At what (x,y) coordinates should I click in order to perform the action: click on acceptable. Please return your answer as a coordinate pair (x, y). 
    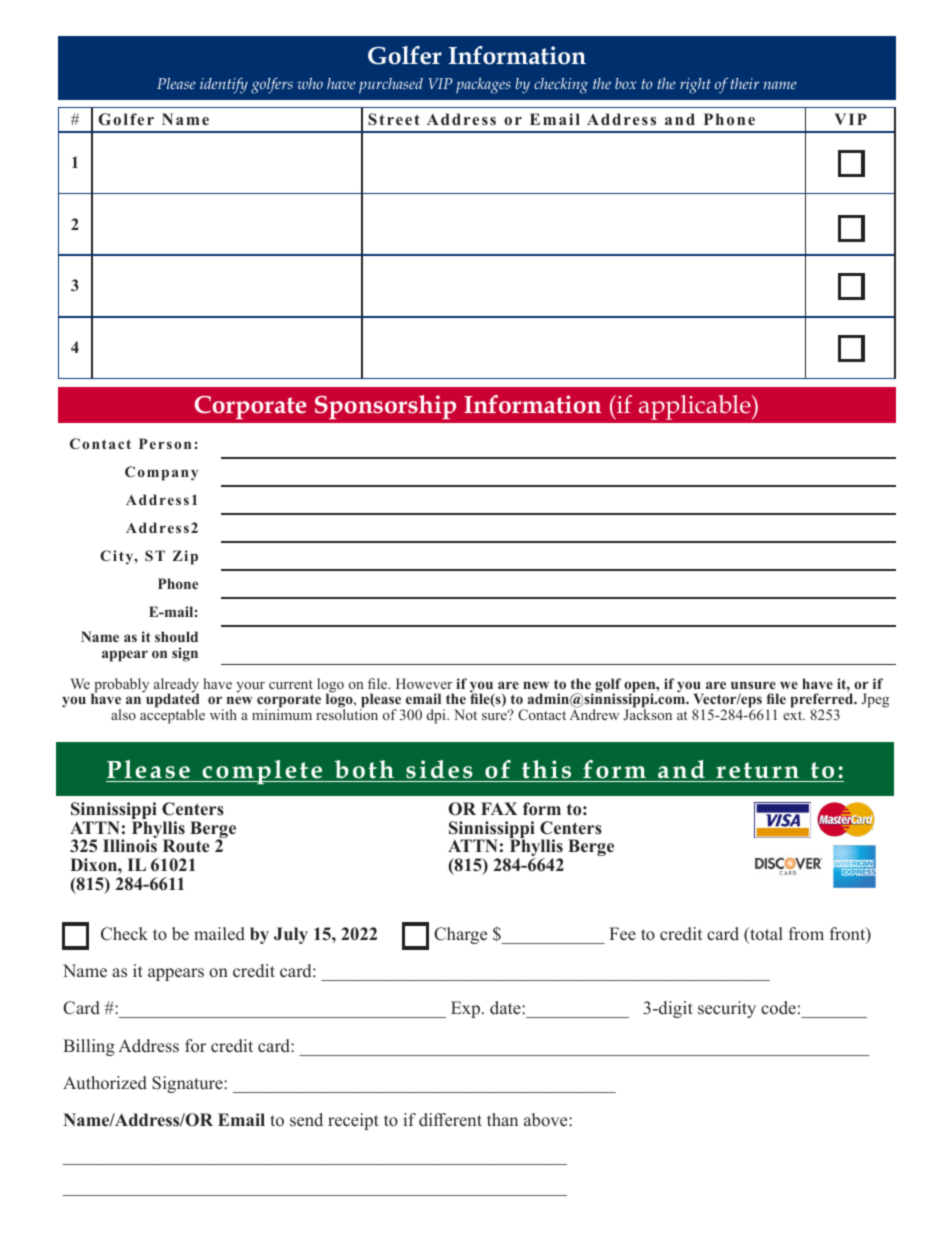
    Looking at the image, I should click on (172, 715).
